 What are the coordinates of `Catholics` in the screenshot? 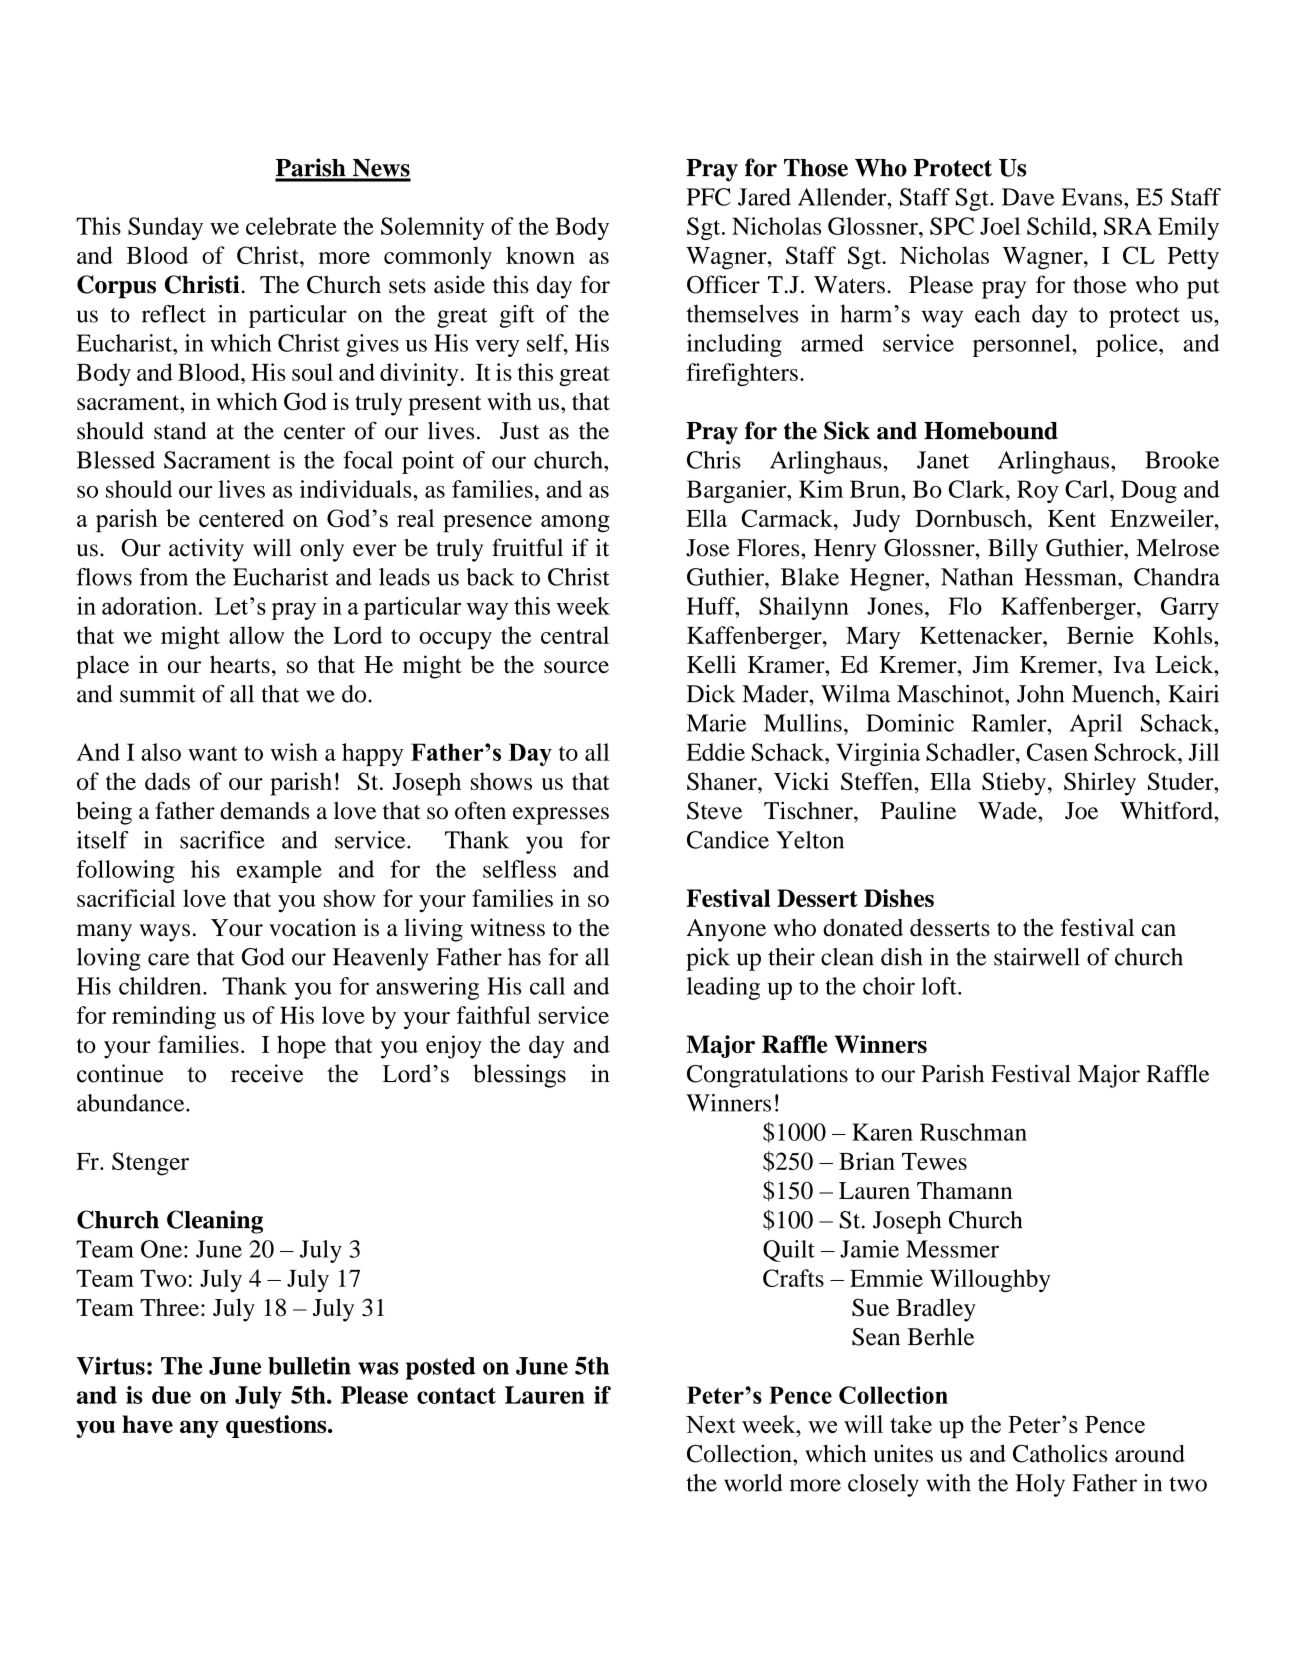 It's located at (1060, 1453).
